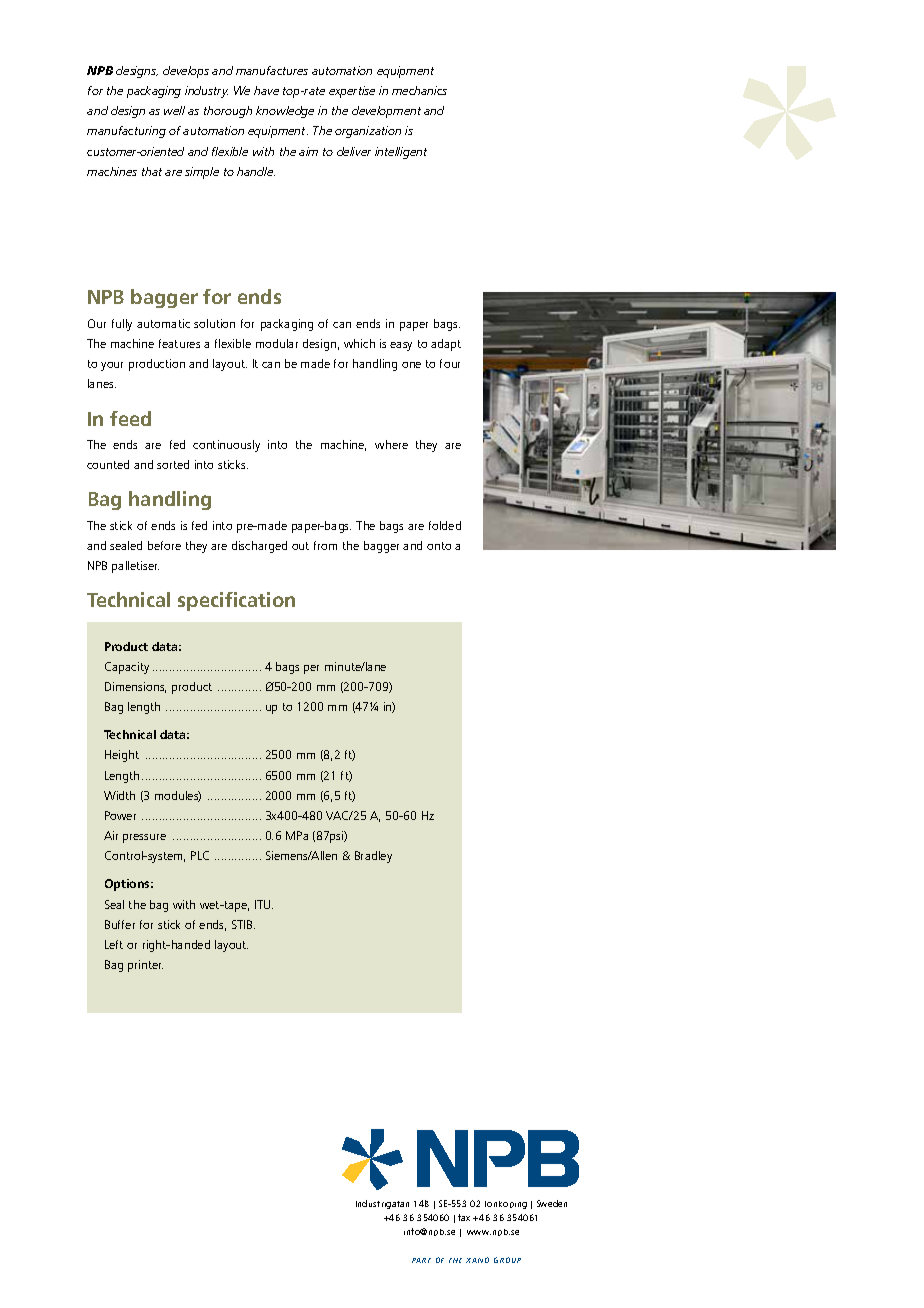 The image size is (924, 1308). What do you see at coordinates (552, 1203) in the screenshot?
I see `Sweden` at bounding box center [552, 1203].
